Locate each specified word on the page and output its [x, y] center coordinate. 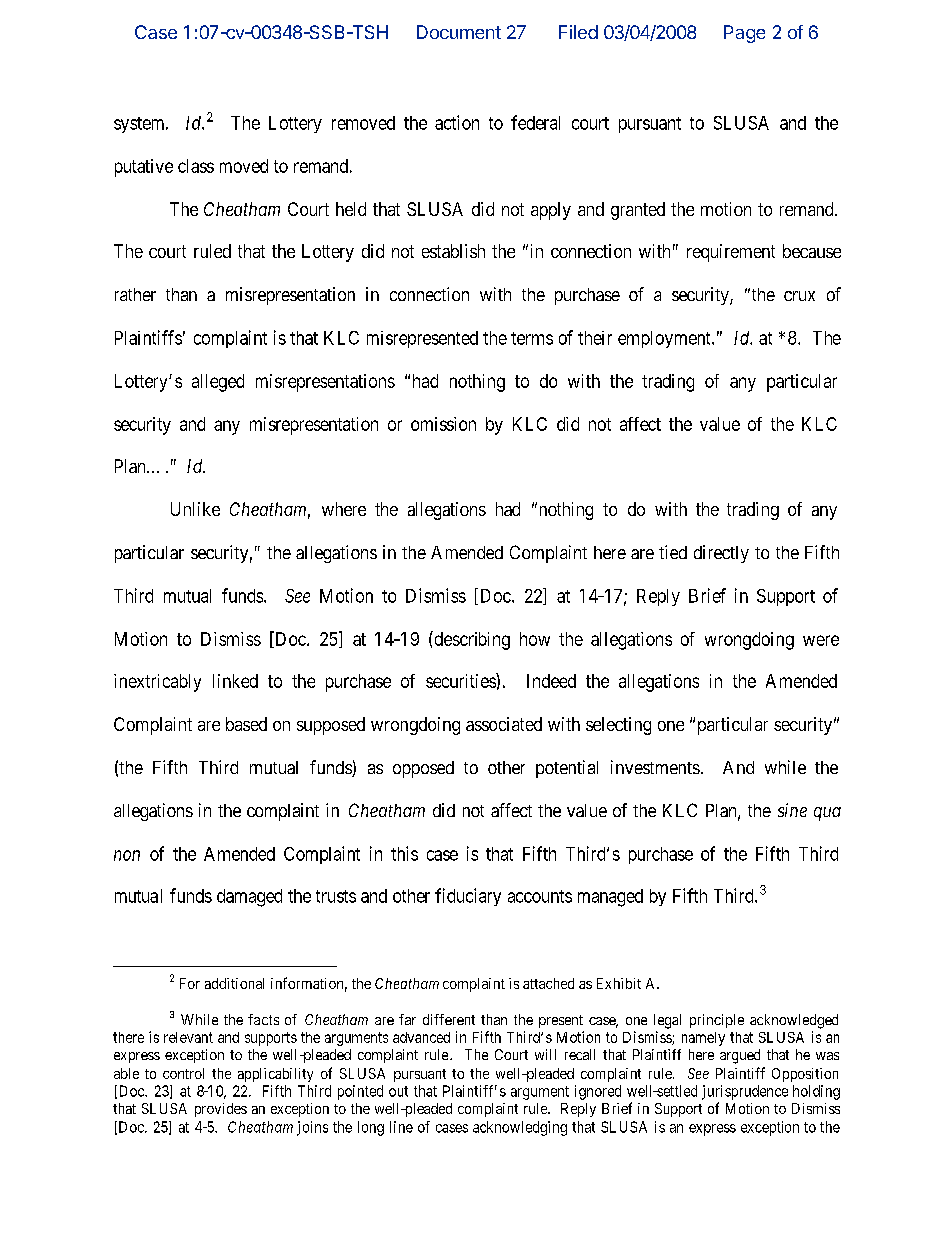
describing [471, 640]
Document [459, 32]
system [140, 125]
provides [221, 1110]
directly [721, 554]
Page [744, 34]
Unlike [195, 509]
